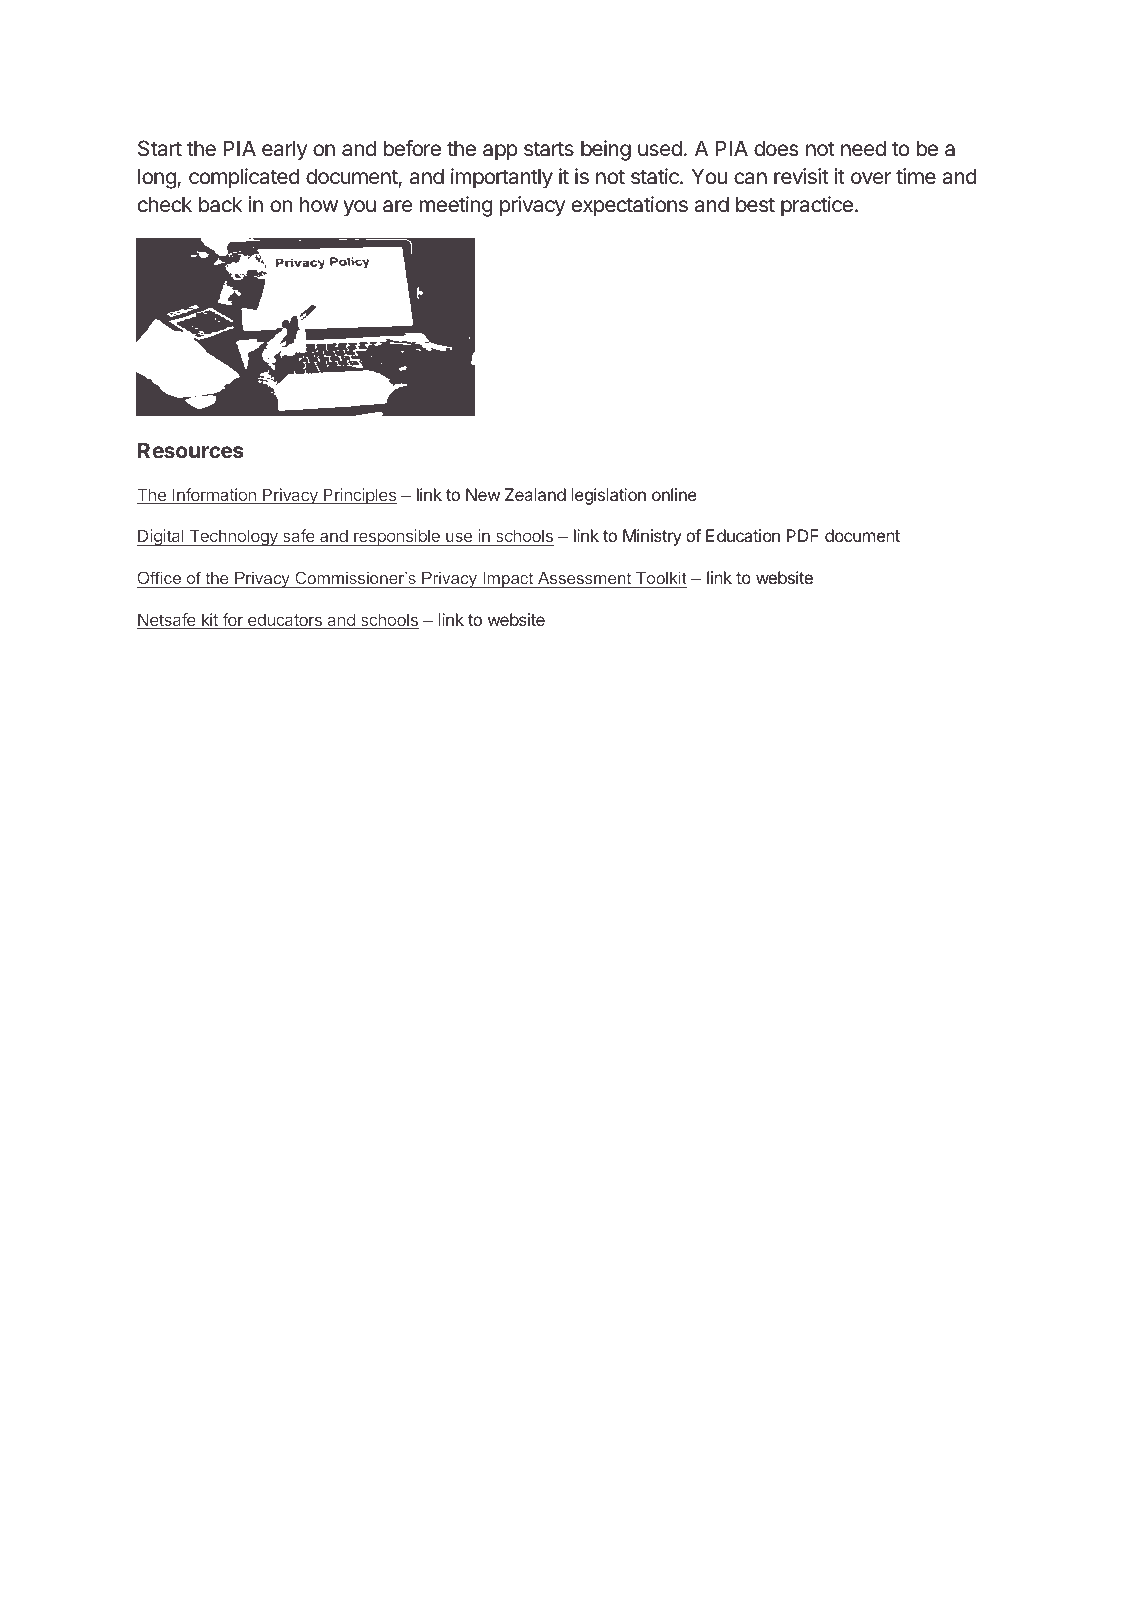 This screenshot has height=1601, width=1132. Describe the element at coordinates (244, 178) in the screenshot. I see `complicated` at that location.
